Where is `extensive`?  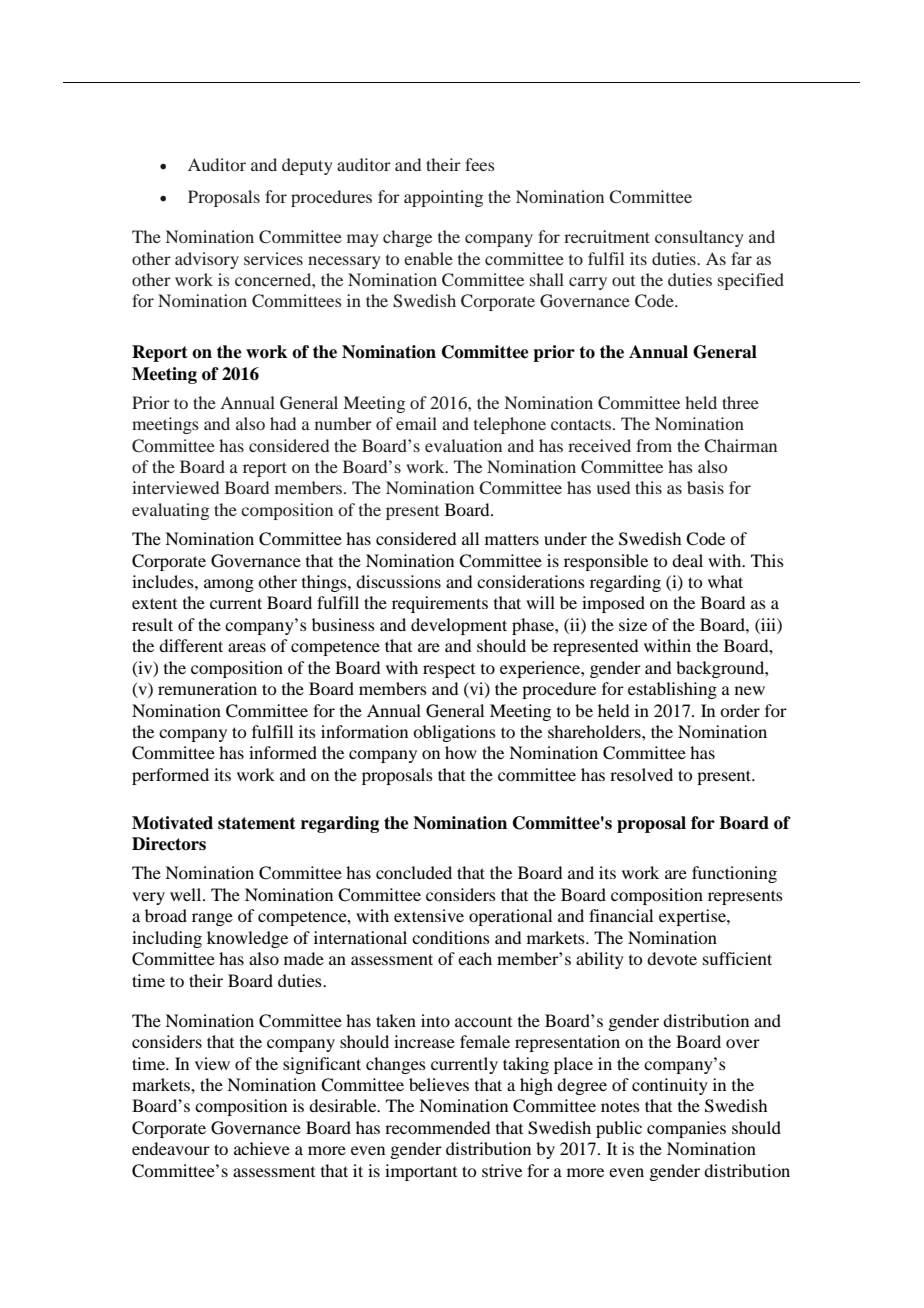 extensive is located at coordinates (429, 915).
